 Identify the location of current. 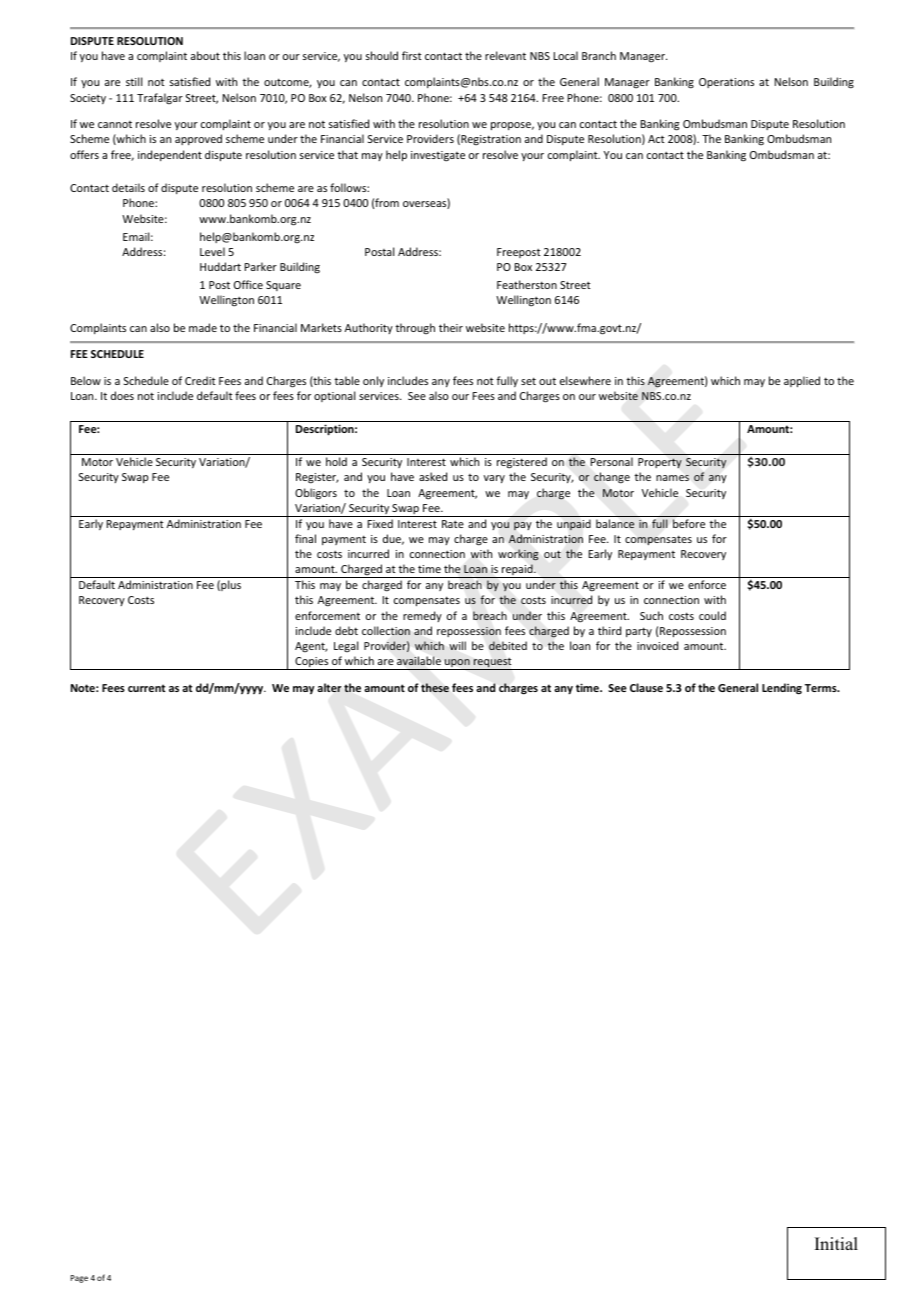
(146, 688).
